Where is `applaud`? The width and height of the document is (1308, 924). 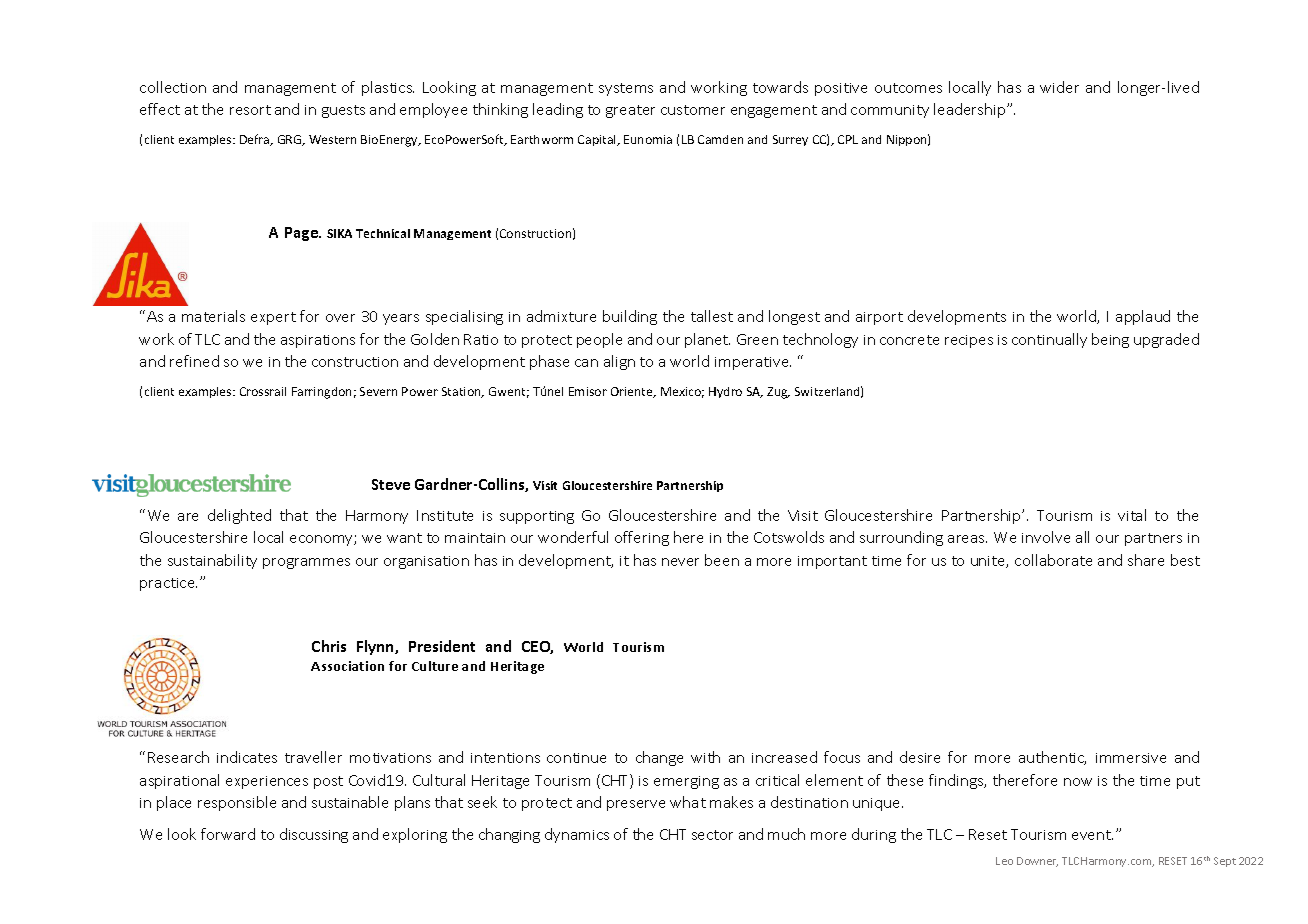
applaud is located at coordinates (1143, 317).
